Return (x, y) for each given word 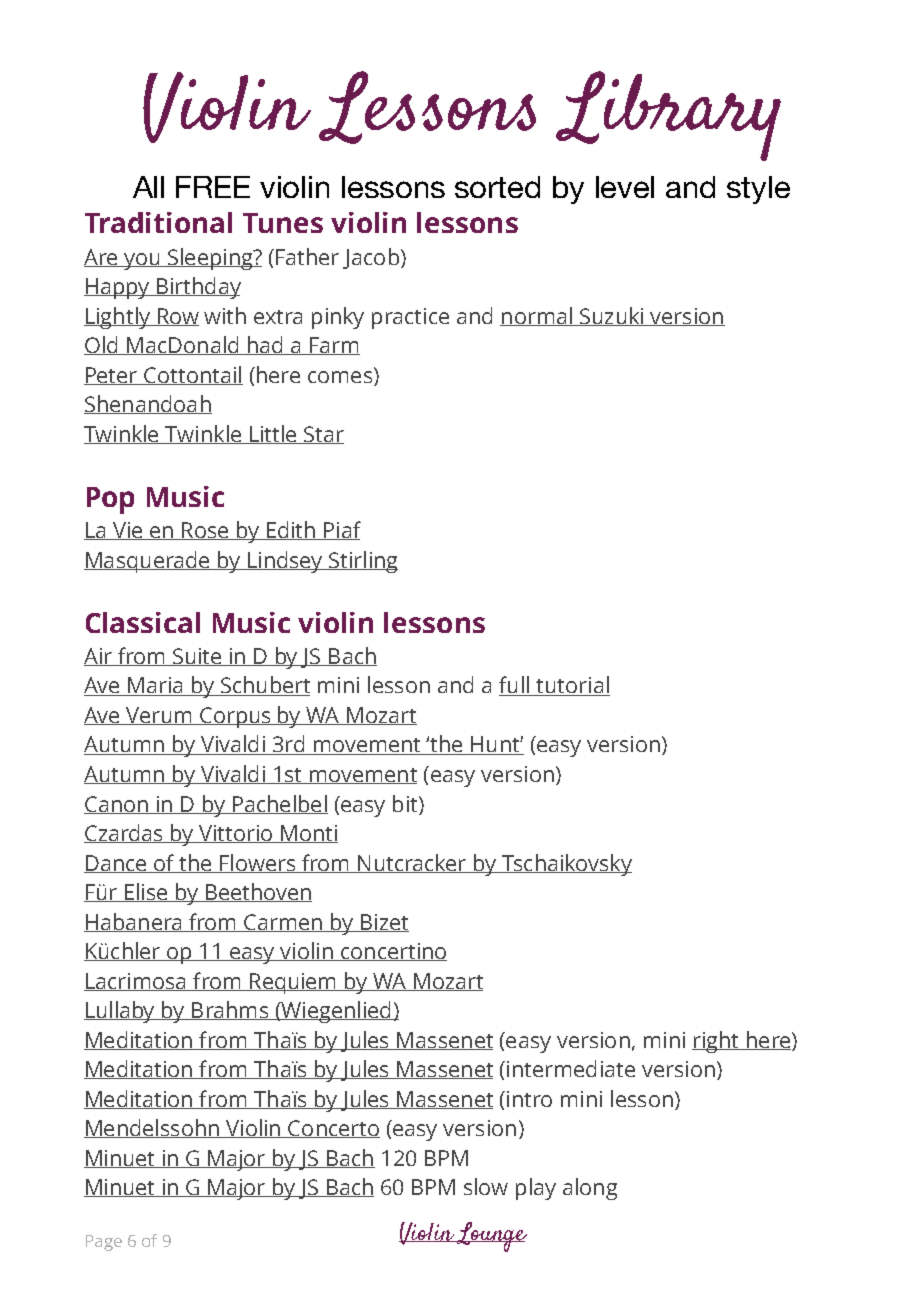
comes (340, 377)
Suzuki (612, 316)
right (716, 1042)
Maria (155, 686)
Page (104, 1243)
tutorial (572, 686)
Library (668, 116)
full (515, 686)
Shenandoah (148, 404)
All (148, 187)
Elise (146, 892)
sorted (497, 187)
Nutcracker (412, 863)
